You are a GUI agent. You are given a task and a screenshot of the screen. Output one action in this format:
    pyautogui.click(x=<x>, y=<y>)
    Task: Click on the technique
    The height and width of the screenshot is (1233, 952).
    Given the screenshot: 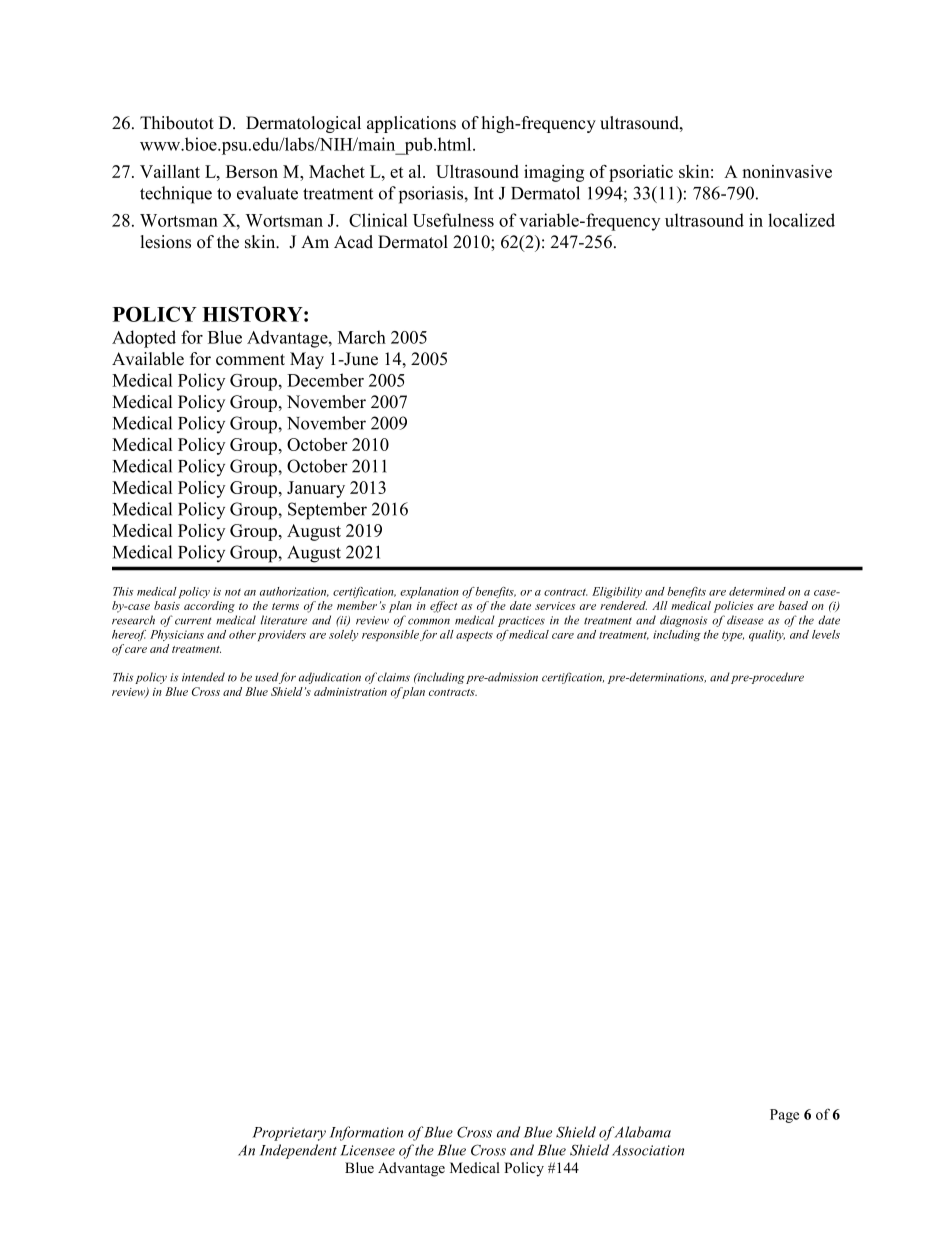 What is the action you would take?
    pyautogui.click(x=176, y=195)
